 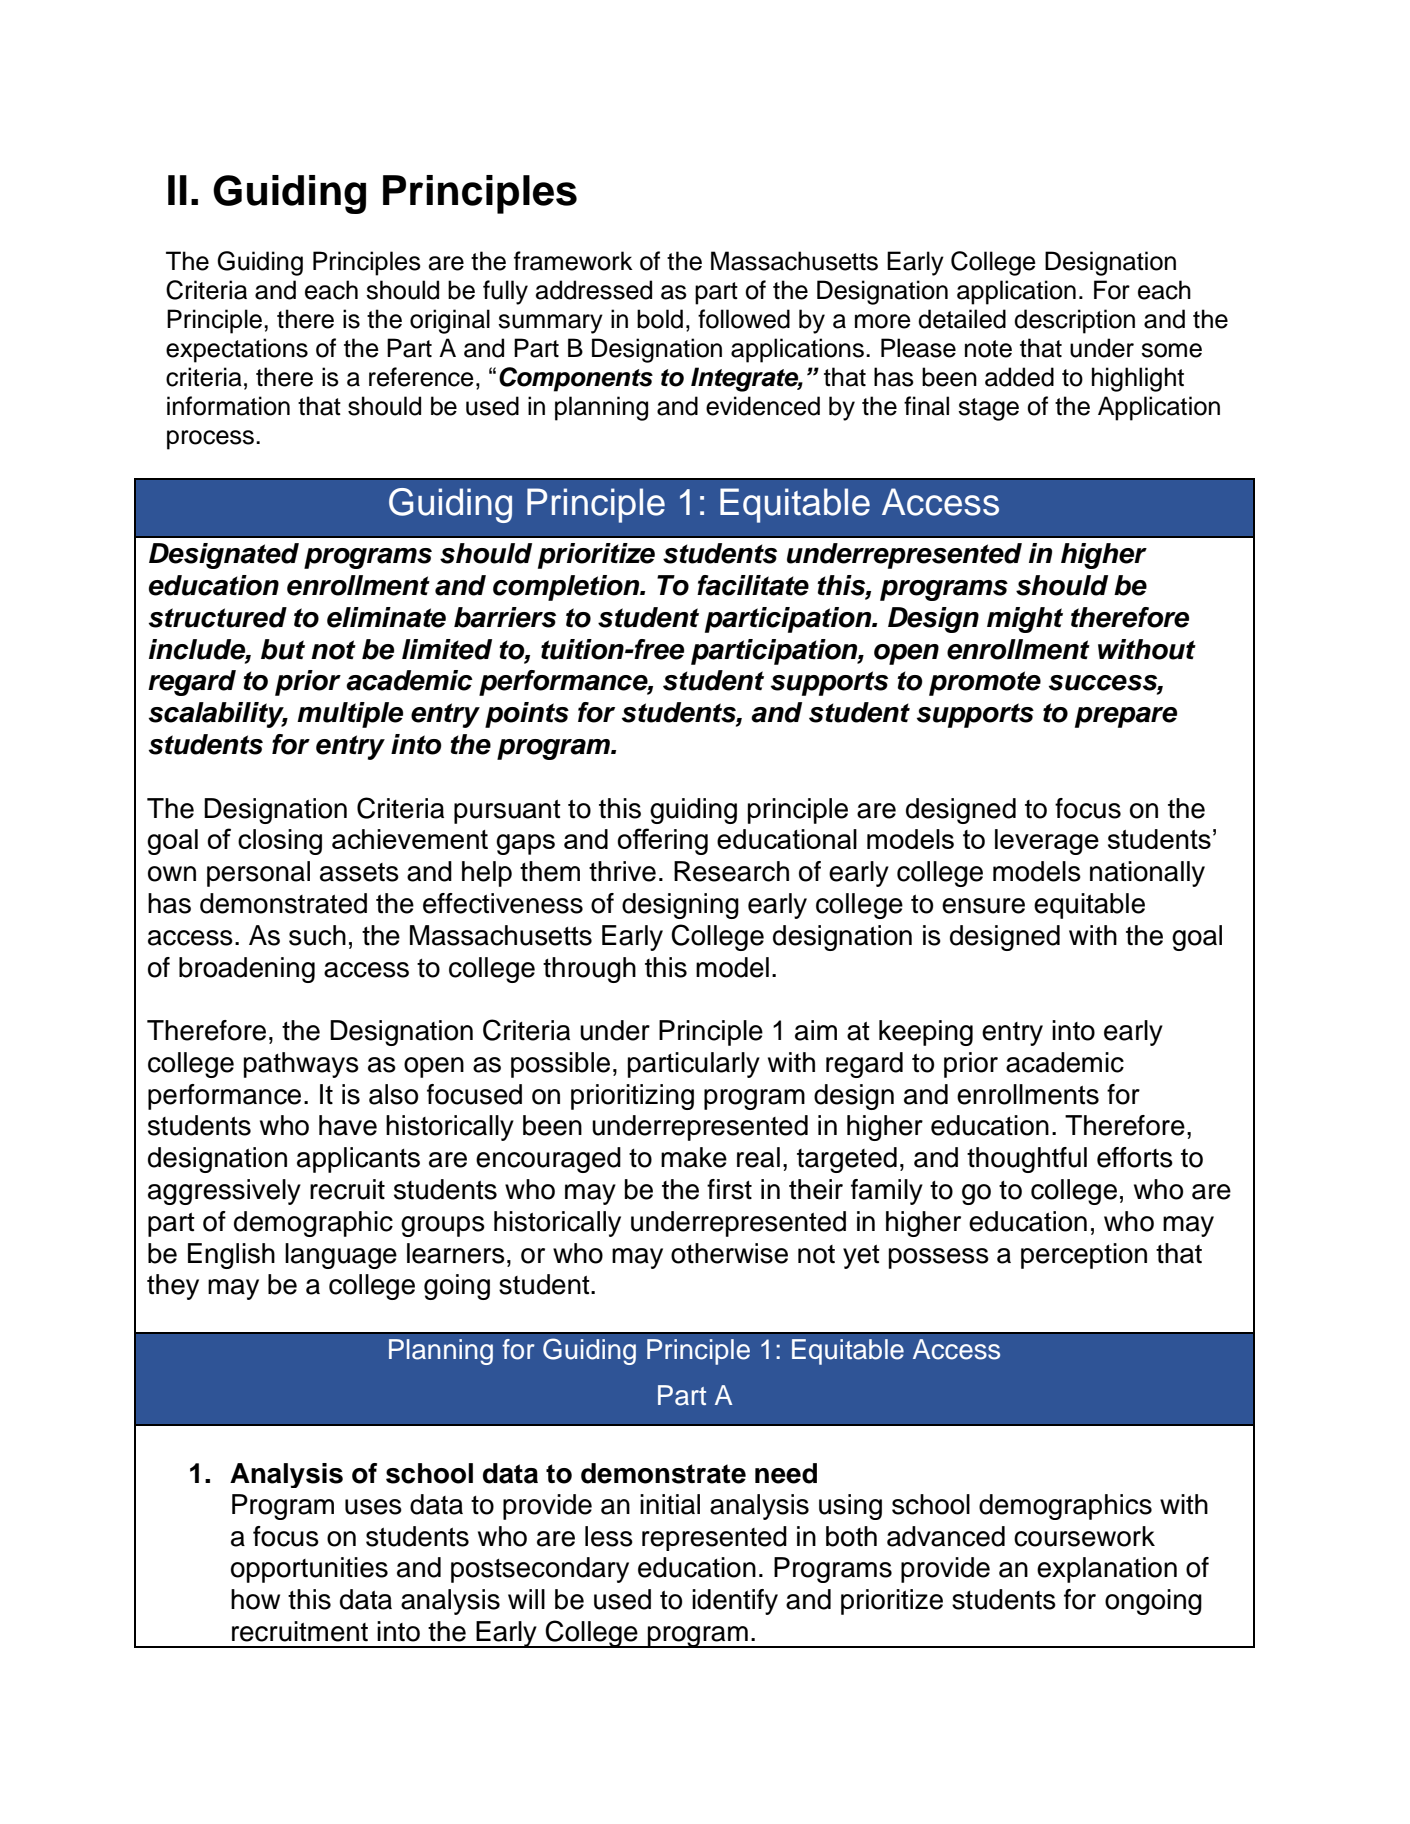 I want to click on coursework, so click(x=1084, y=1536).
